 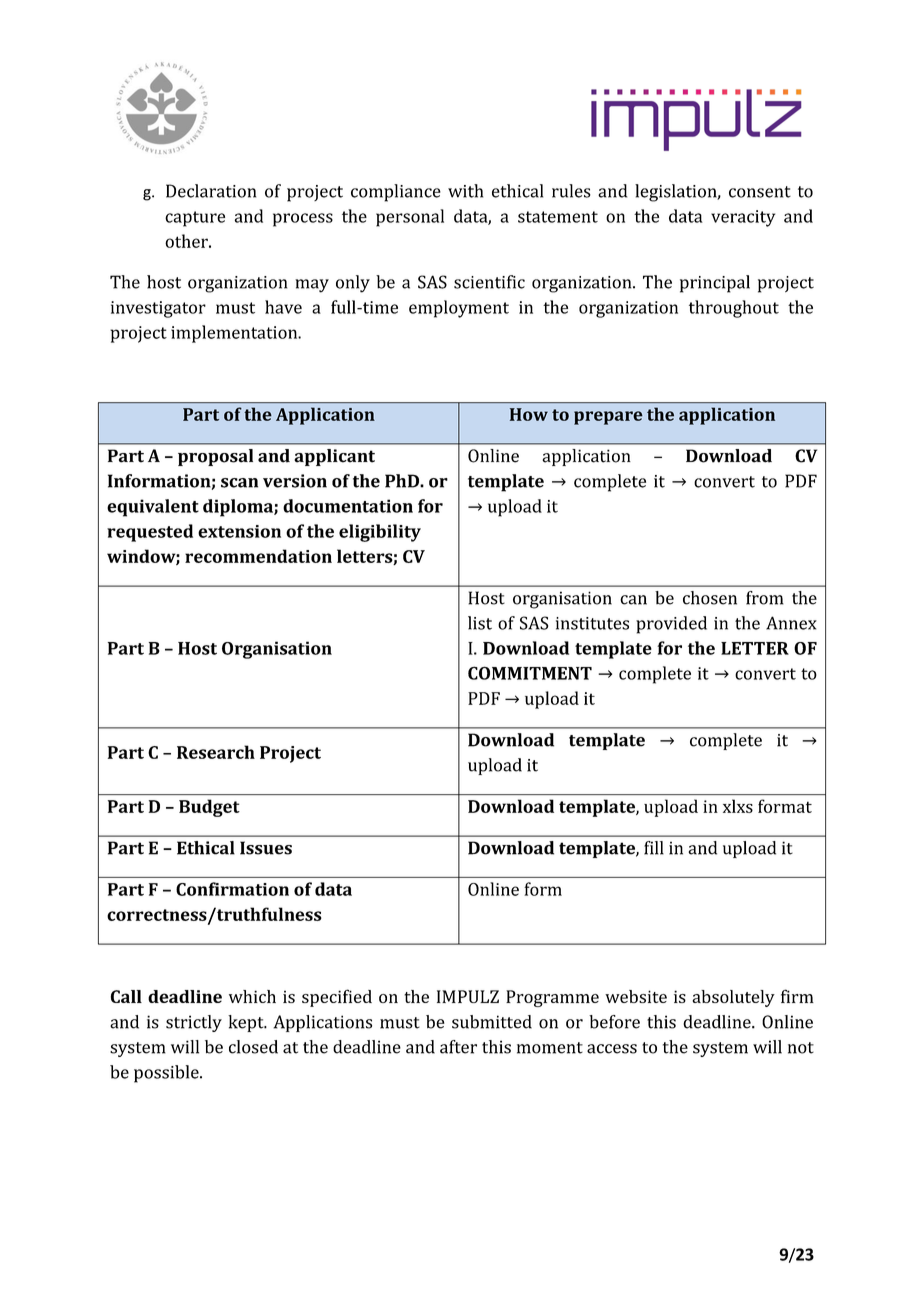 I want to click on strictly, so click(x=194, y=1023).
